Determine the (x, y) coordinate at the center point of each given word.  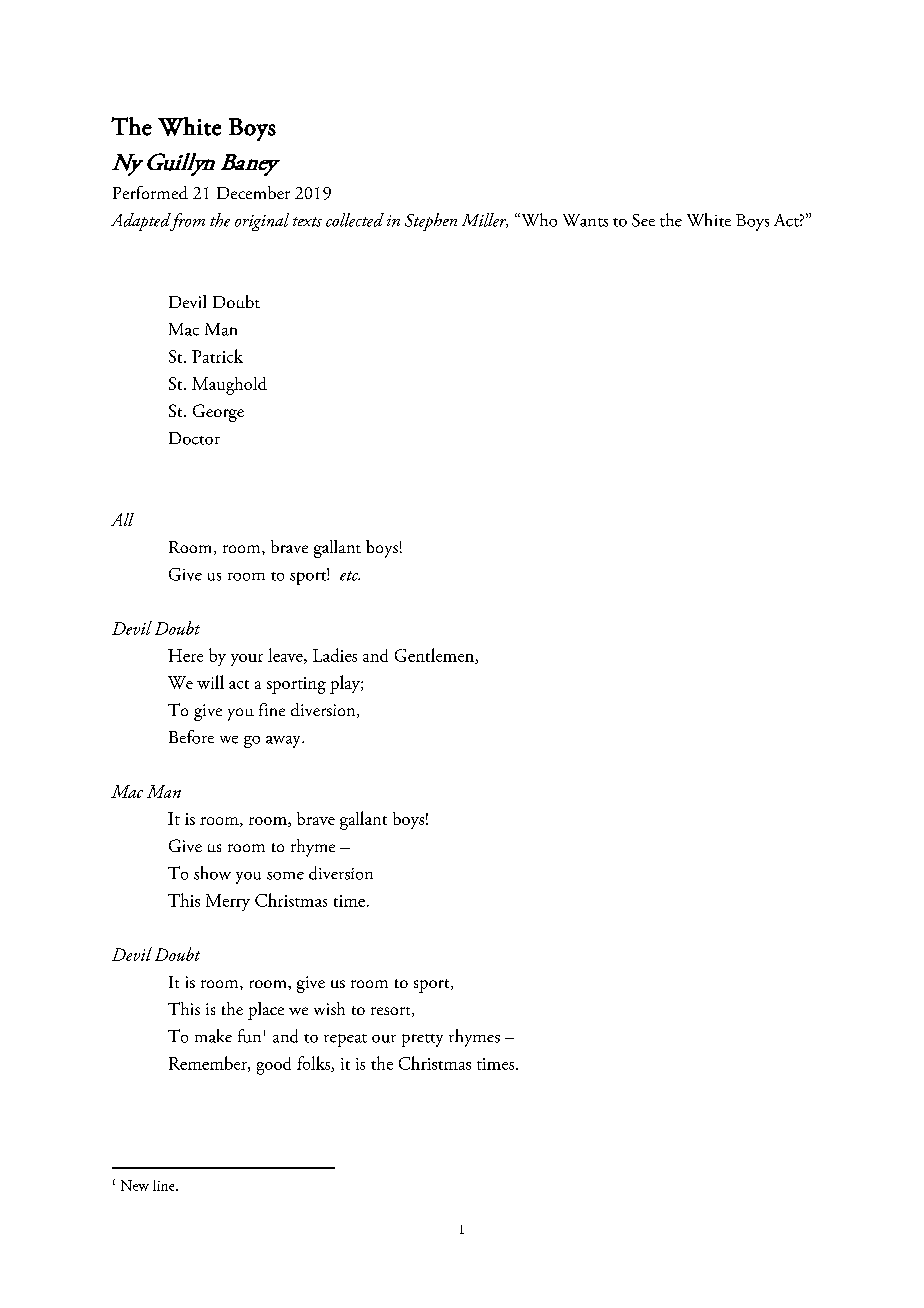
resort (392, 1012)
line (165, 1185)
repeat (345, 1040)
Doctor (194, 438)
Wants (585, 220)
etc (350, 576)
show (212, 873)
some (285, 876)
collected (355, 220)
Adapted (142, 222)
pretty (422, 1040)
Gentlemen (435, 656)
